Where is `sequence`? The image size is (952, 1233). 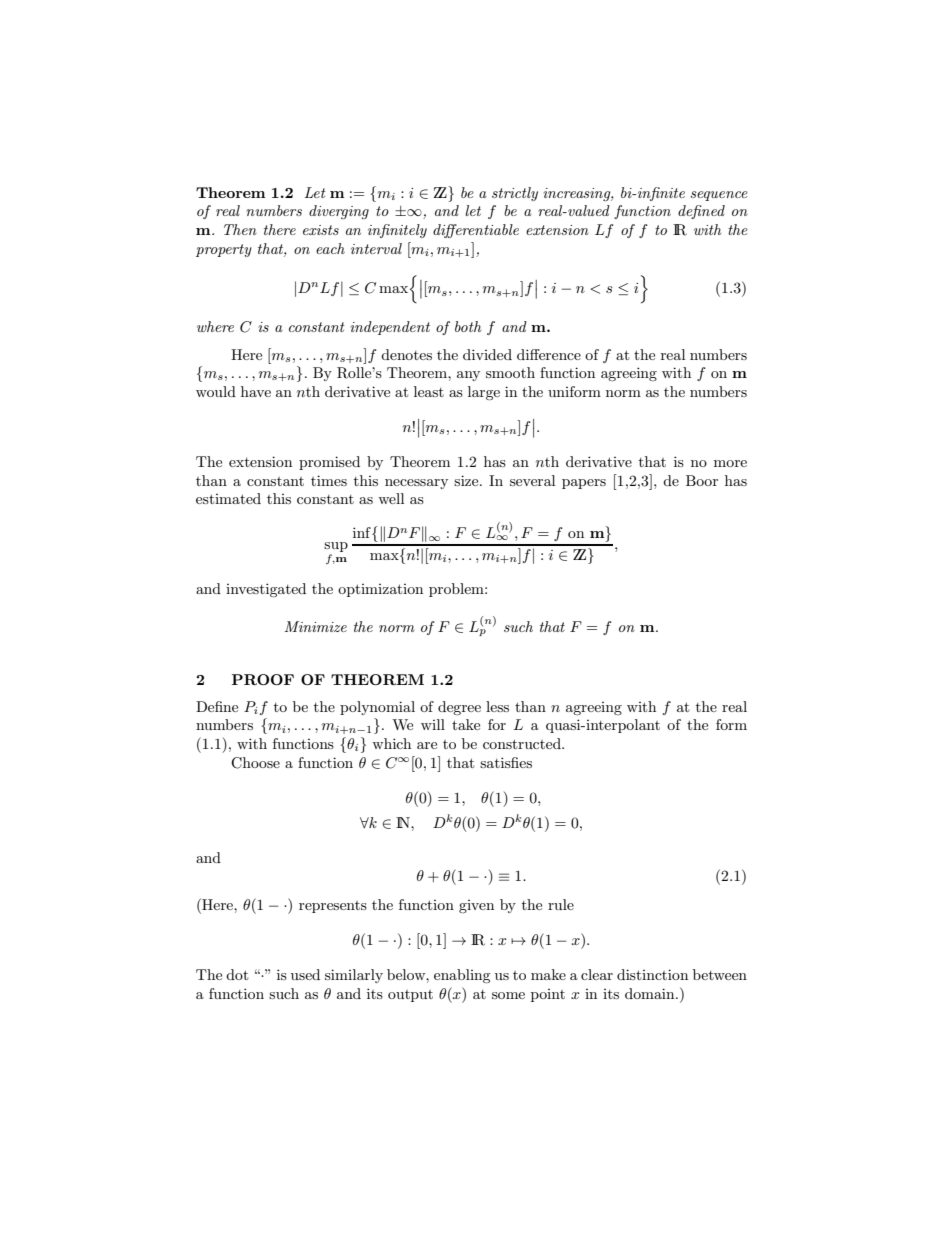
sequence is located at coordinates (719, 196).
